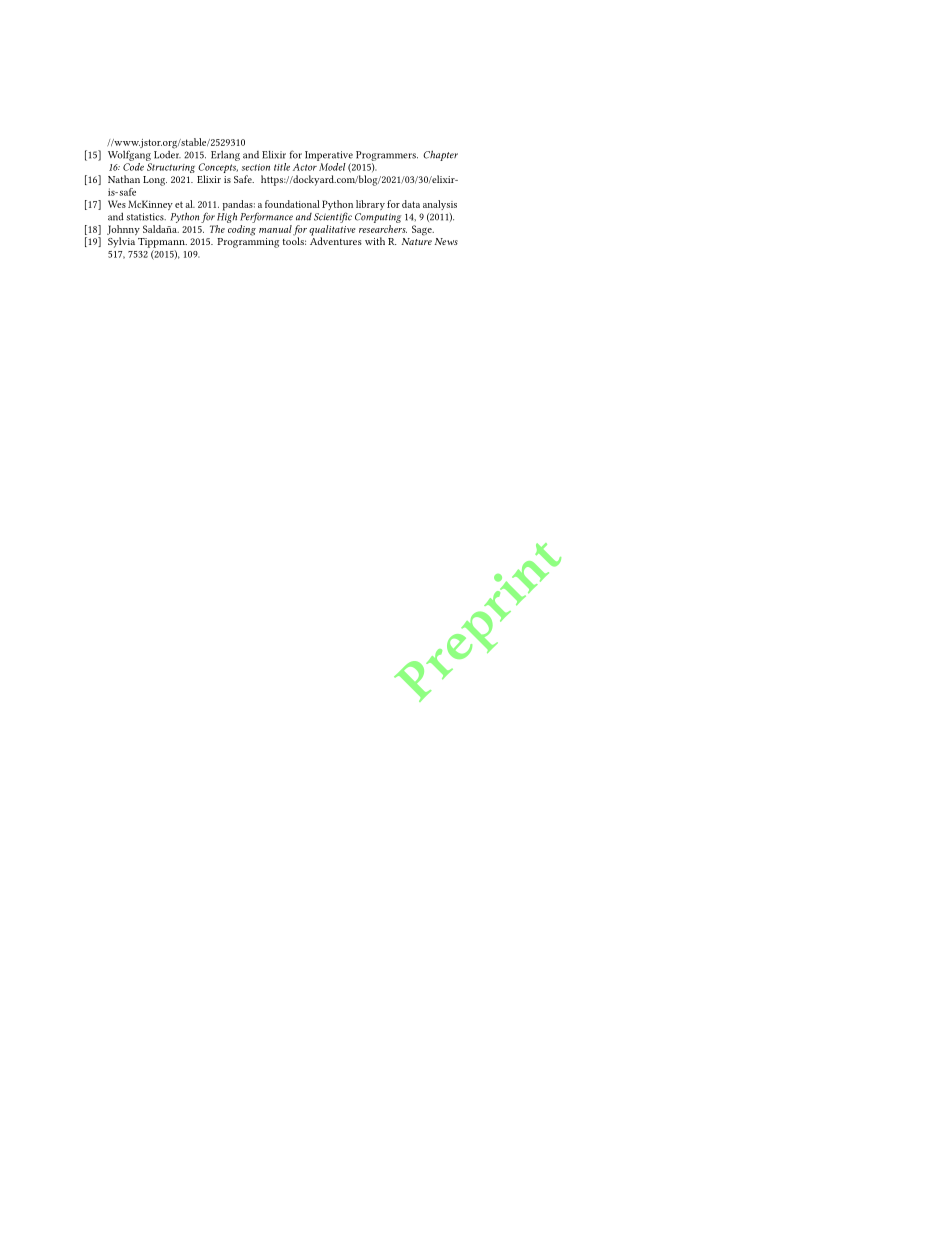 The height and width of the screenshot is (1233, 952). What do you see at coordinates (266, 217) in the screenshot?
I see `Performance` at bounding box center [266, 217].
